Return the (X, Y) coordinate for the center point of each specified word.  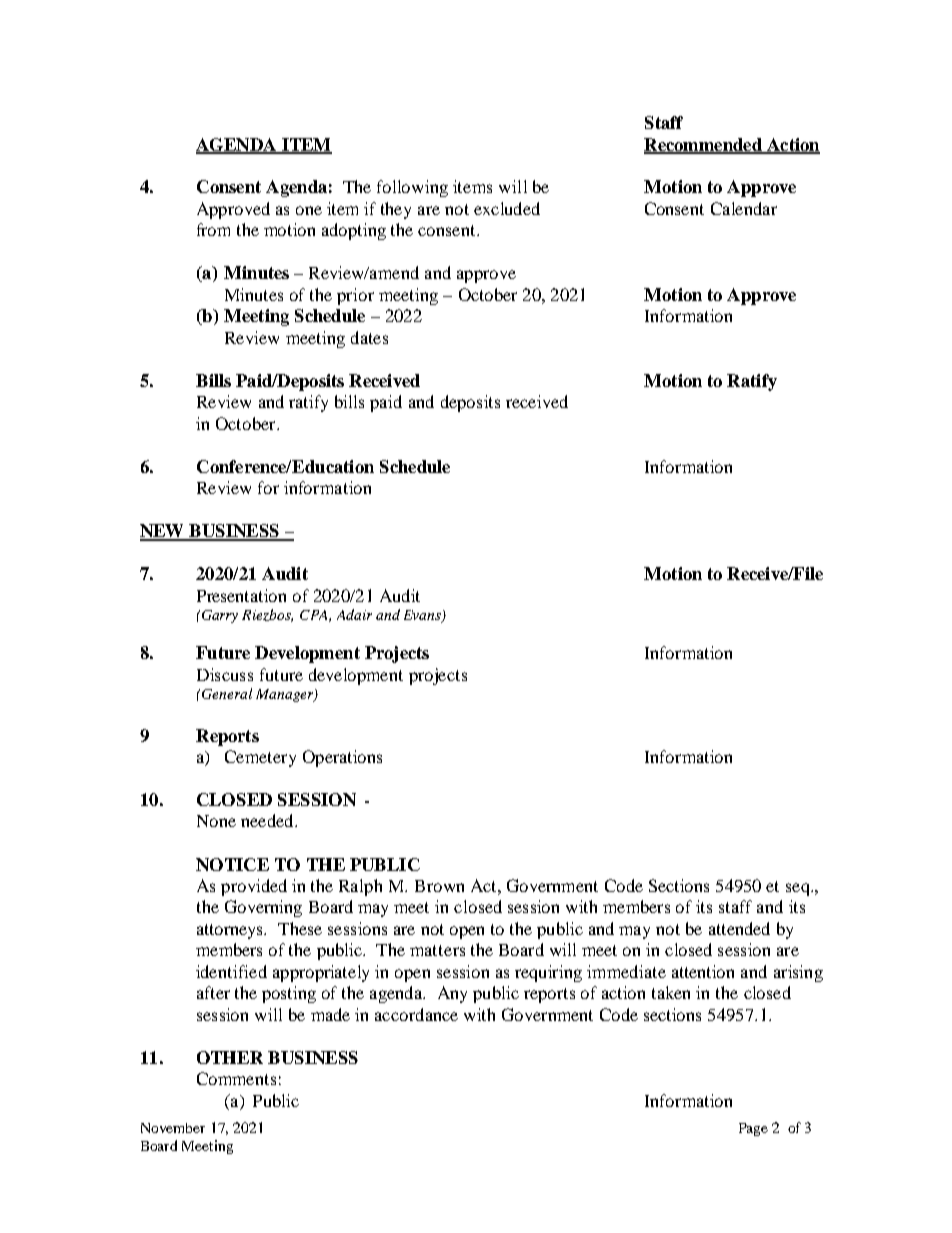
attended (739, 928)
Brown (439, 886)
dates (369, 337)
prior (355, 296)
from (213, 229)
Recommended (704, 145)
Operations (342, 758)
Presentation (241, 595)
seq (799, 889)
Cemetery (260, 758)
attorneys (231, 931)
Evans (423, 616)
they (396, 210)
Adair (354, 614)
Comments (236, 1078)
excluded (507, 208)
